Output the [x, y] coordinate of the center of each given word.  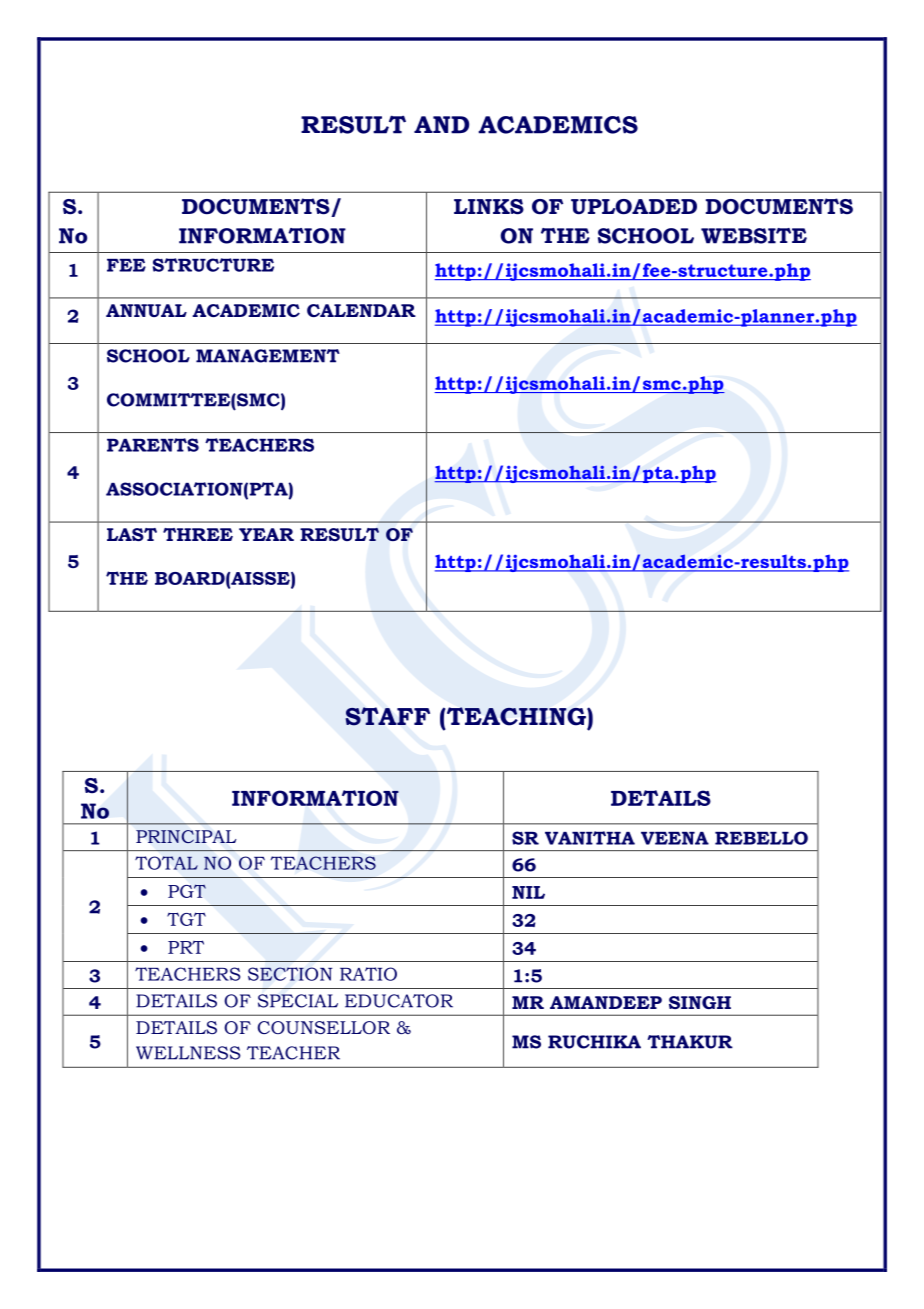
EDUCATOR [399, 1001]
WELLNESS [188, 1053]
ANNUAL [146, 310]
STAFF [387, 716]
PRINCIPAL [186, 836]
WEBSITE [754, 236]
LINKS [489, 207]
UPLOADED [634, 207]
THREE [198, 534]
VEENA [675, 838]
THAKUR [690, 1042]
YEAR [266, 534]
